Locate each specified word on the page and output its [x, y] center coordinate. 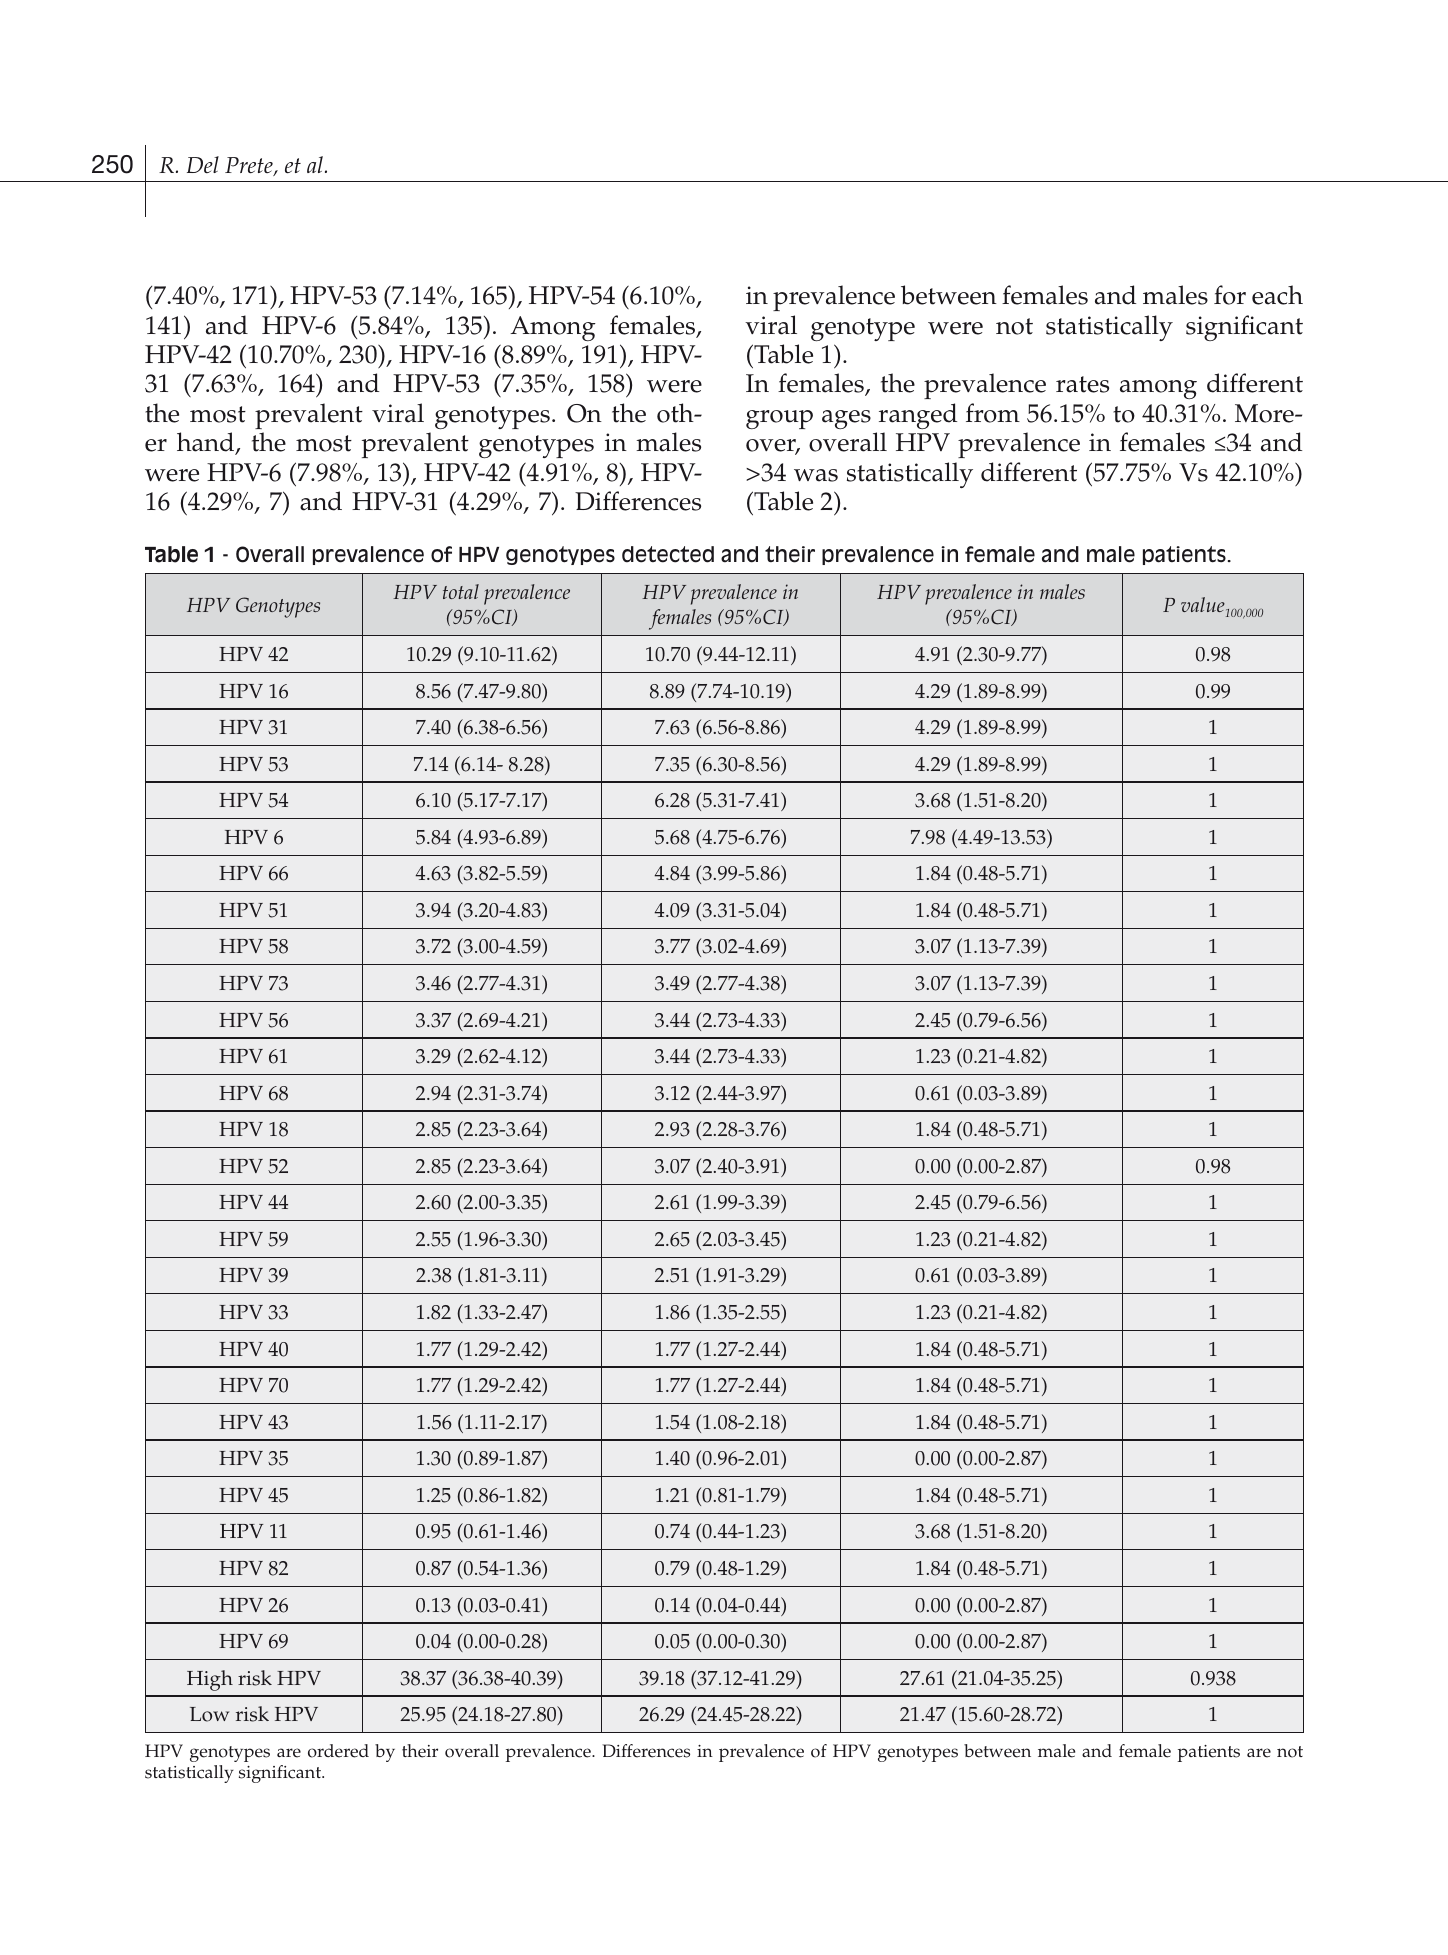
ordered [338, 1751]
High [210, 1680]
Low [209, 1714]
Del [203, 164]
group [779, 419]
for [1230, 295]
